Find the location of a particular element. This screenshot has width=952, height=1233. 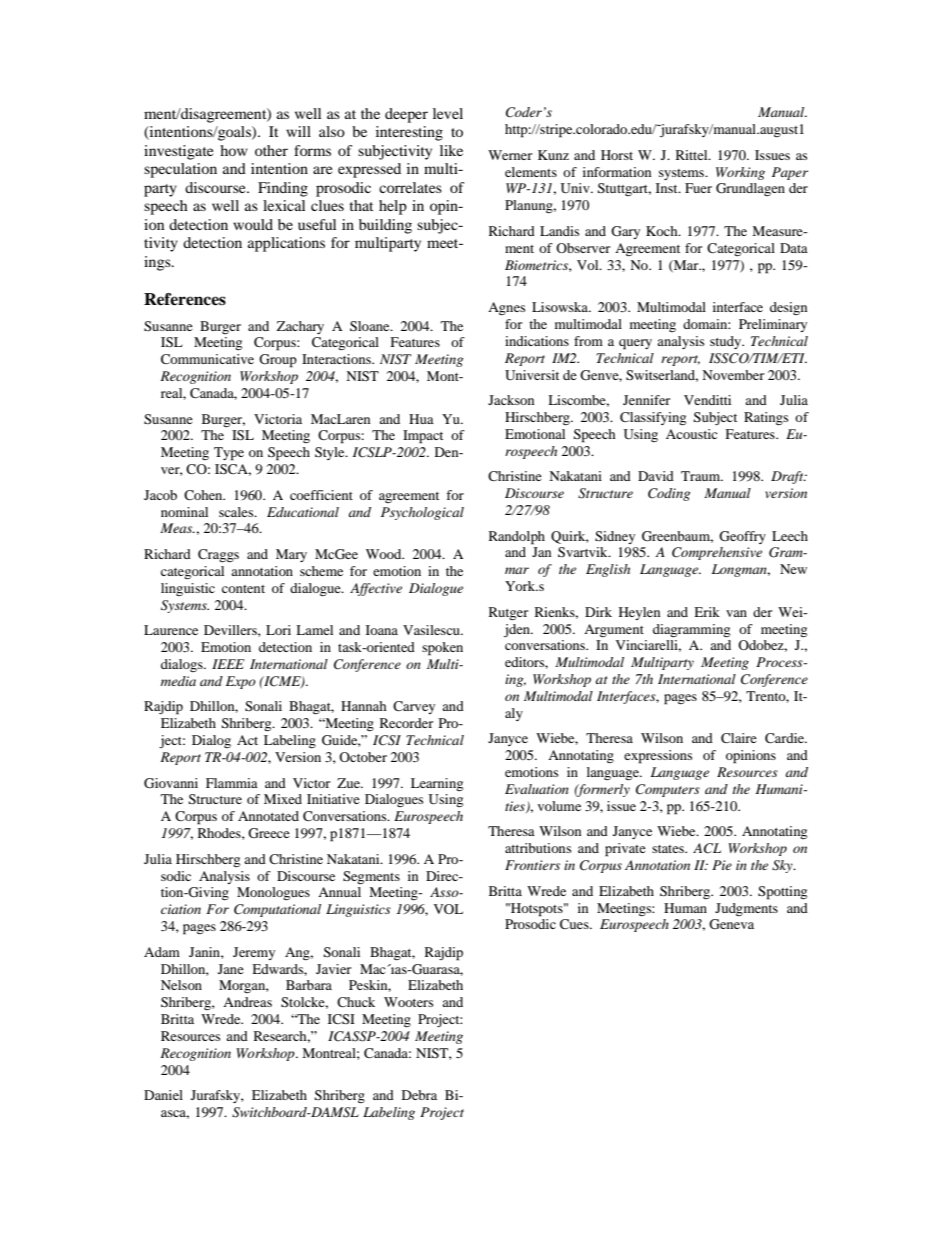

Randolph is located at coordinates (517, 538).
